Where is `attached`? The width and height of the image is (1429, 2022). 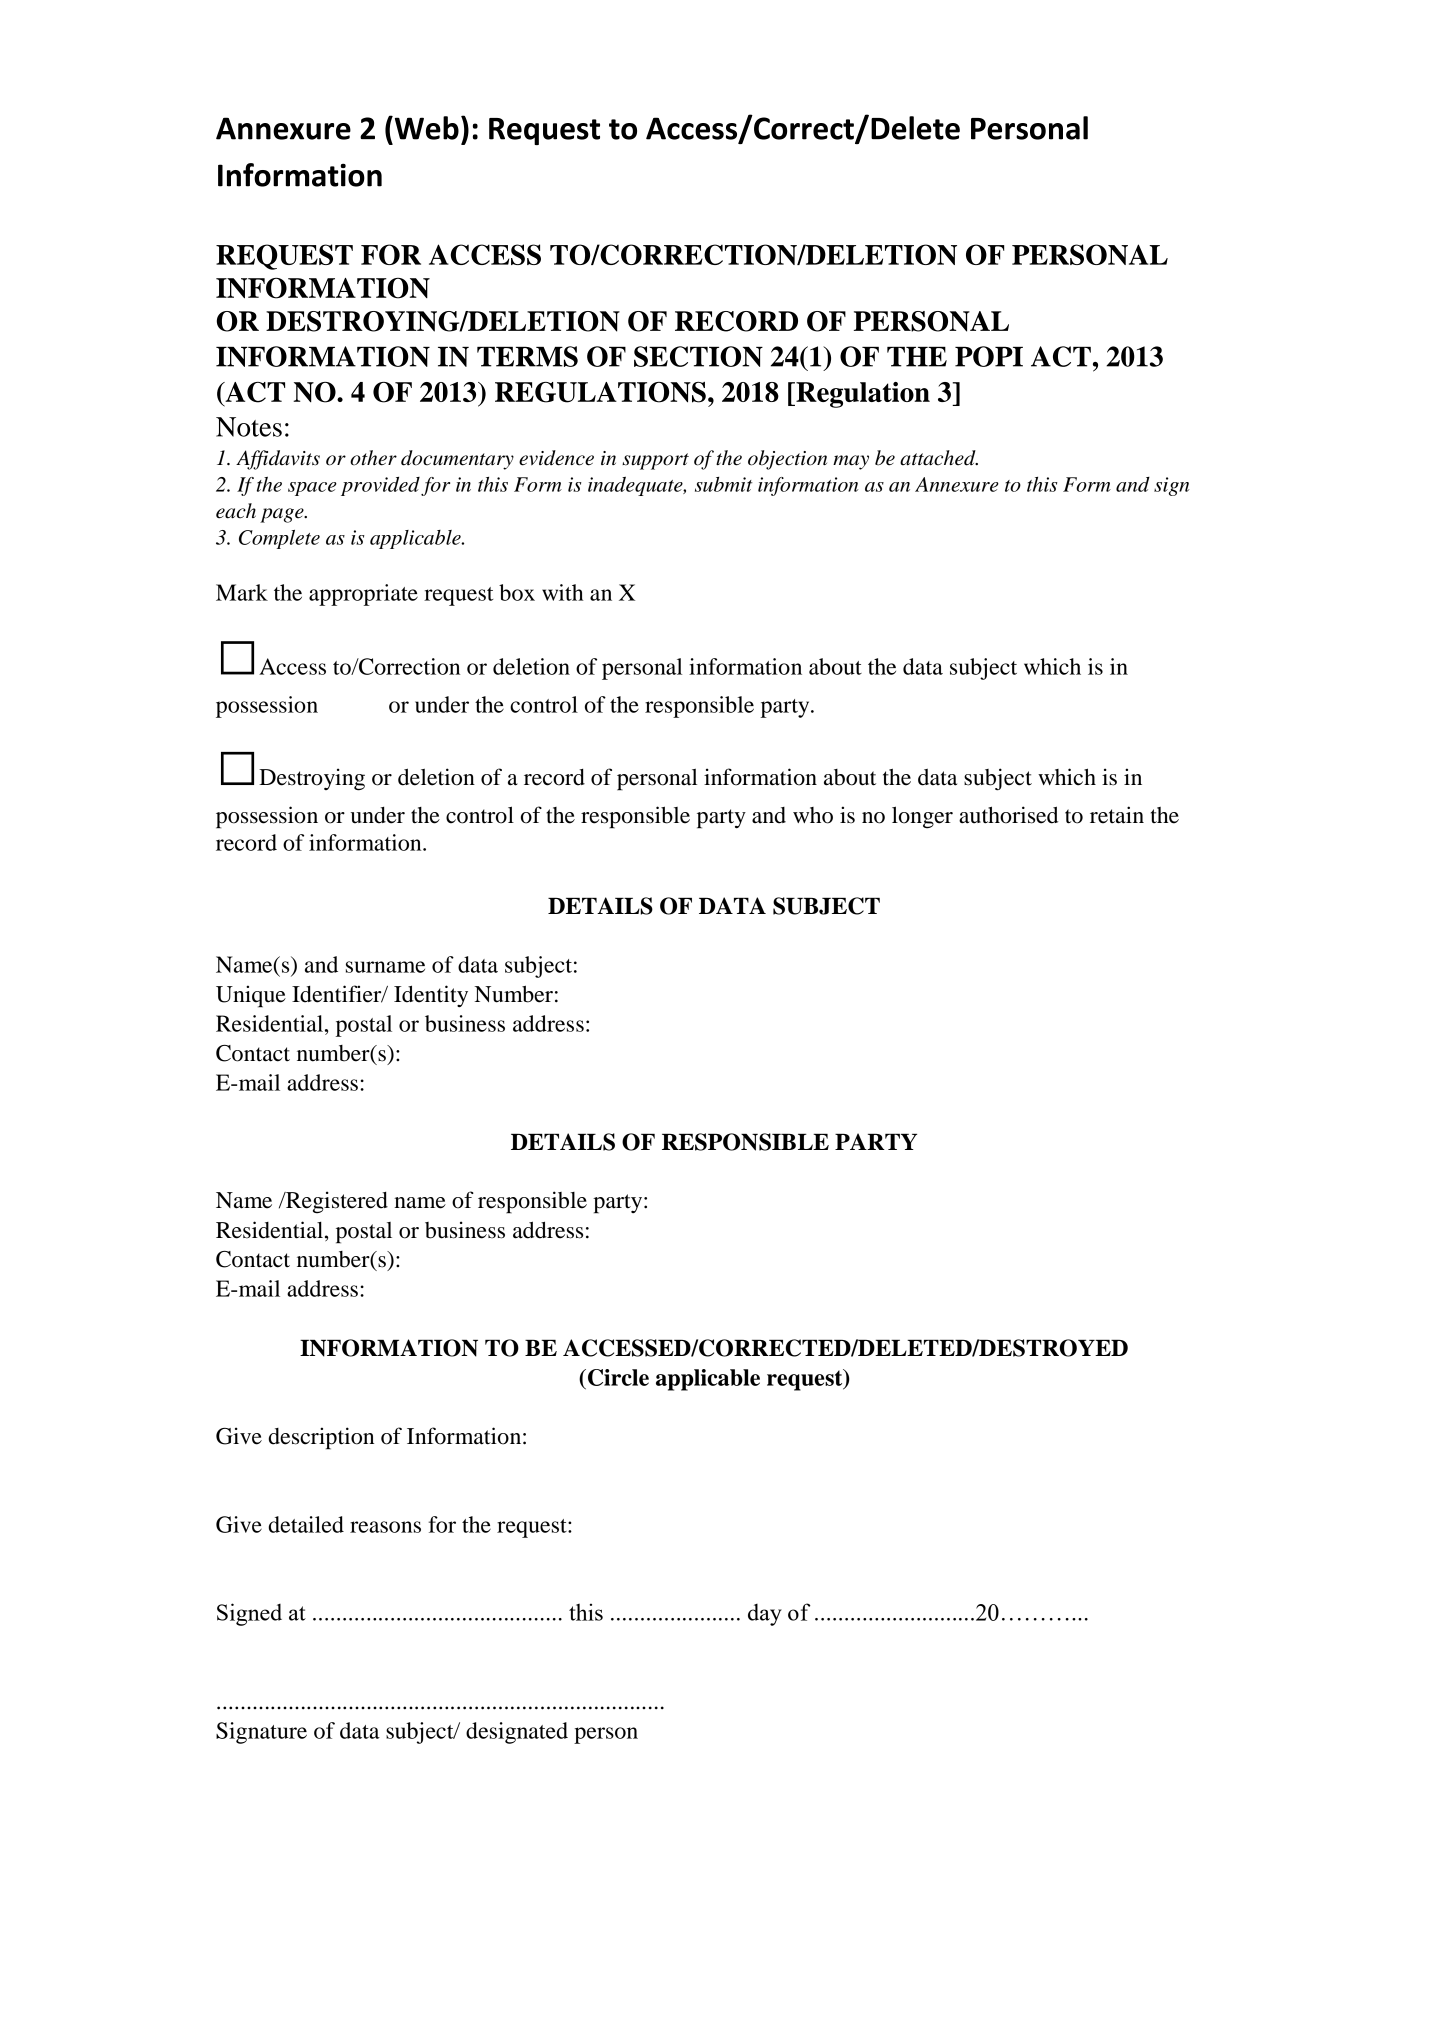 attached is located at coordinates (939, 458).
